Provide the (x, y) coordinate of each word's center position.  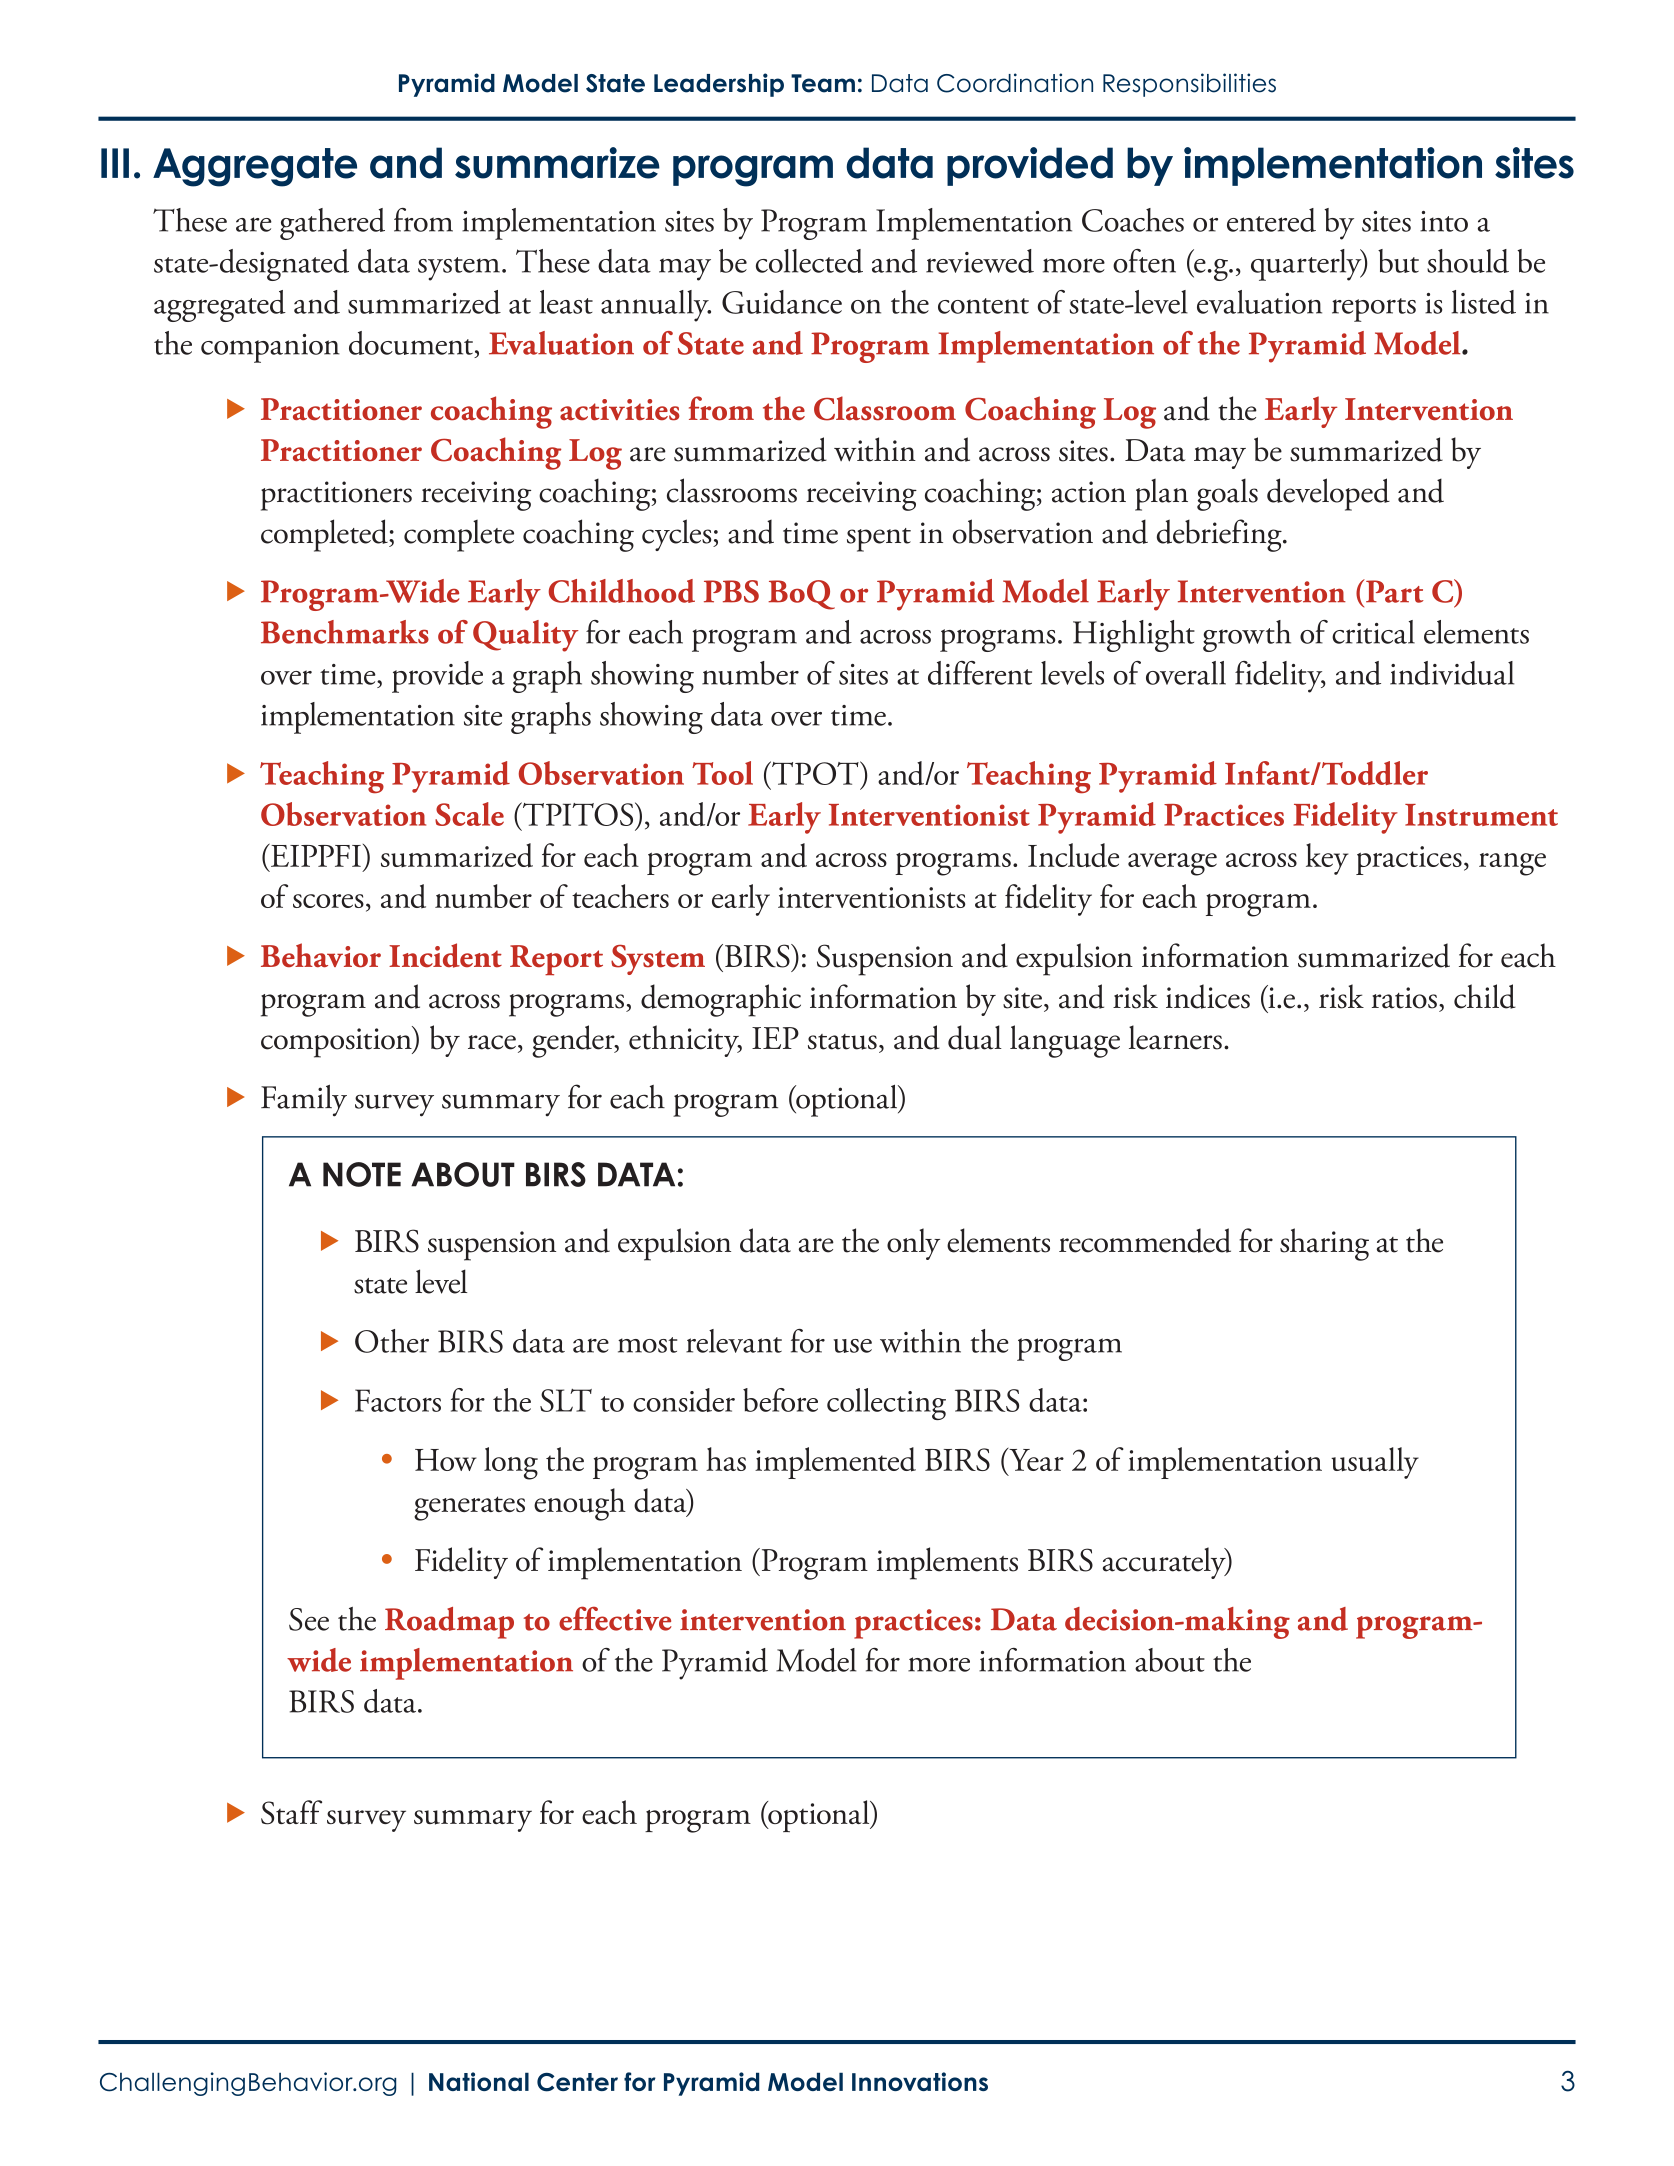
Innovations (920, 2081)
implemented (835, 1463)
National (479, 2081)
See (309, 1619)
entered (1271, 220)
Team (823, 83)
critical (1373, 632)
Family (304, 1101)
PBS (731, 591)
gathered (332, 224)
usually (1375, 1463)
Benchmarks (345, 632)
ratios (1404, 998)
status (842, 1042)
